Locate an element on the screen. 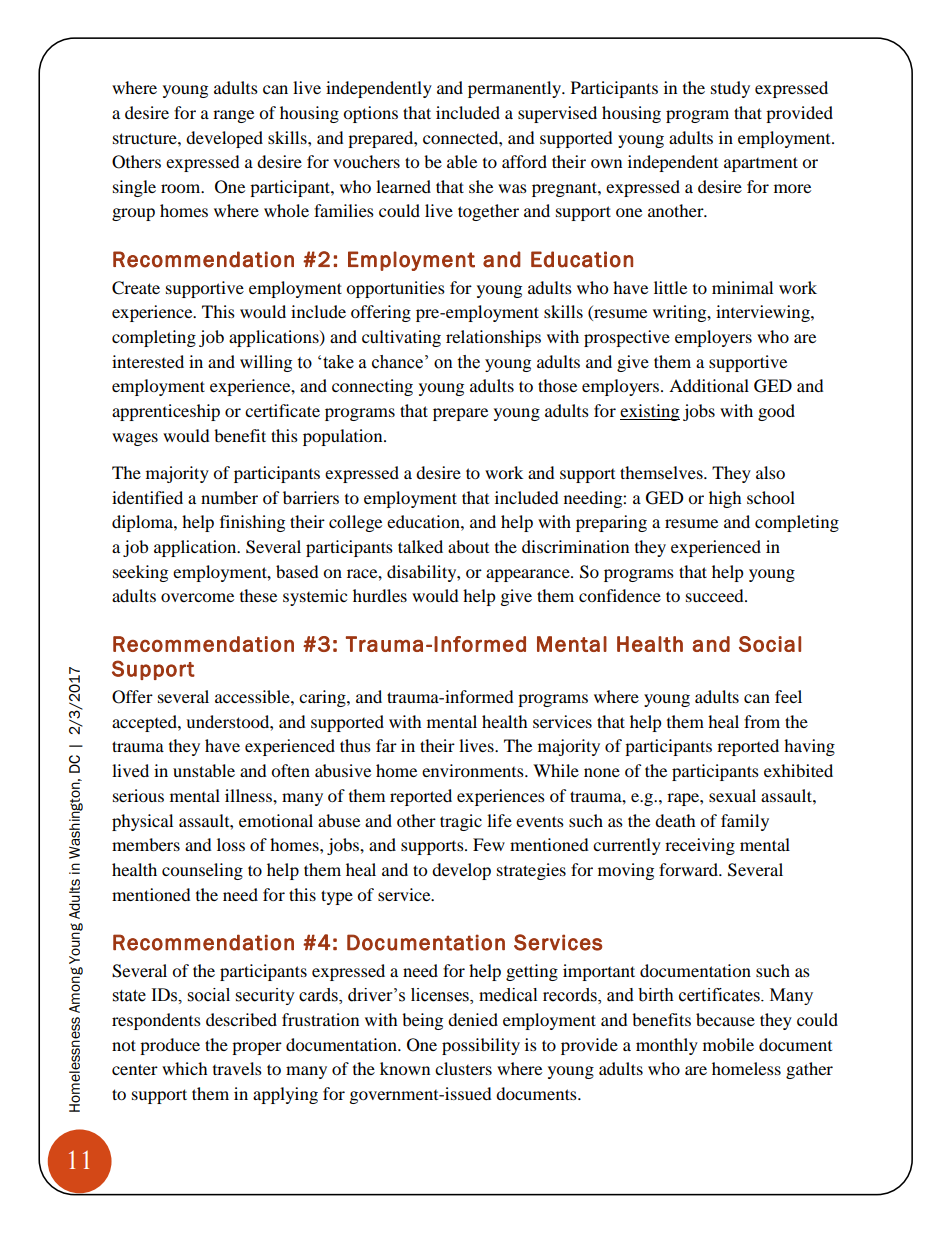 The image size is (952, 1233). study is located at coordinates (730, 89).
